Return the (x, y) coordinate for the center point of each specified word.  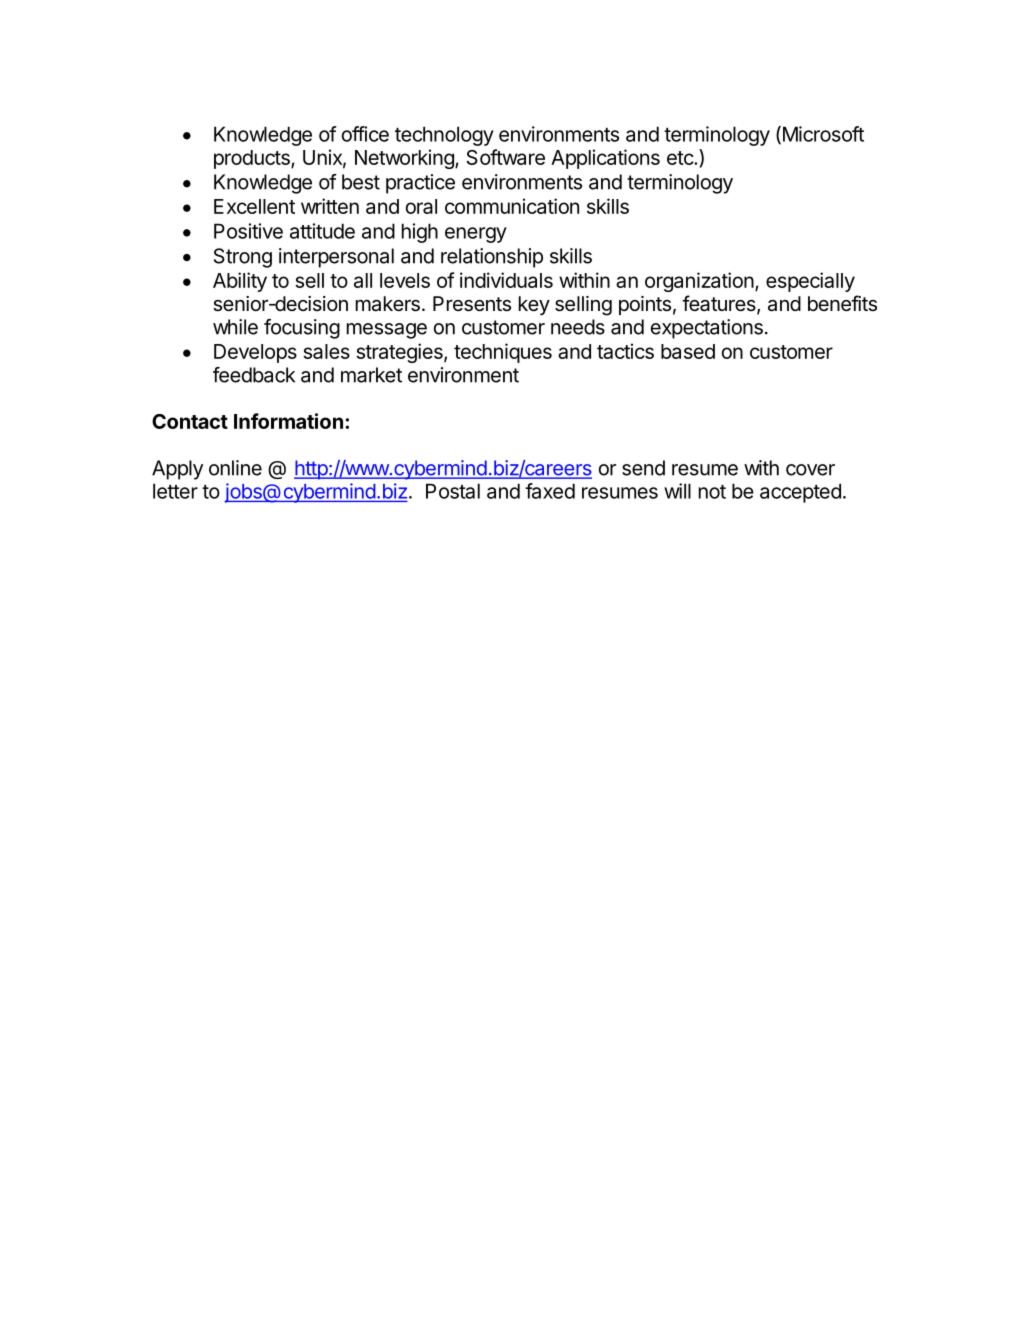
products (253, 159)
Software (505, 157)
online (235, 468)
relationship (492, 258)
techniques (503, 353)
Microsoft (822, 135)
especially (810, 282)
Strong (243, 258)
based (688, 351)
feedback (254, 375)
